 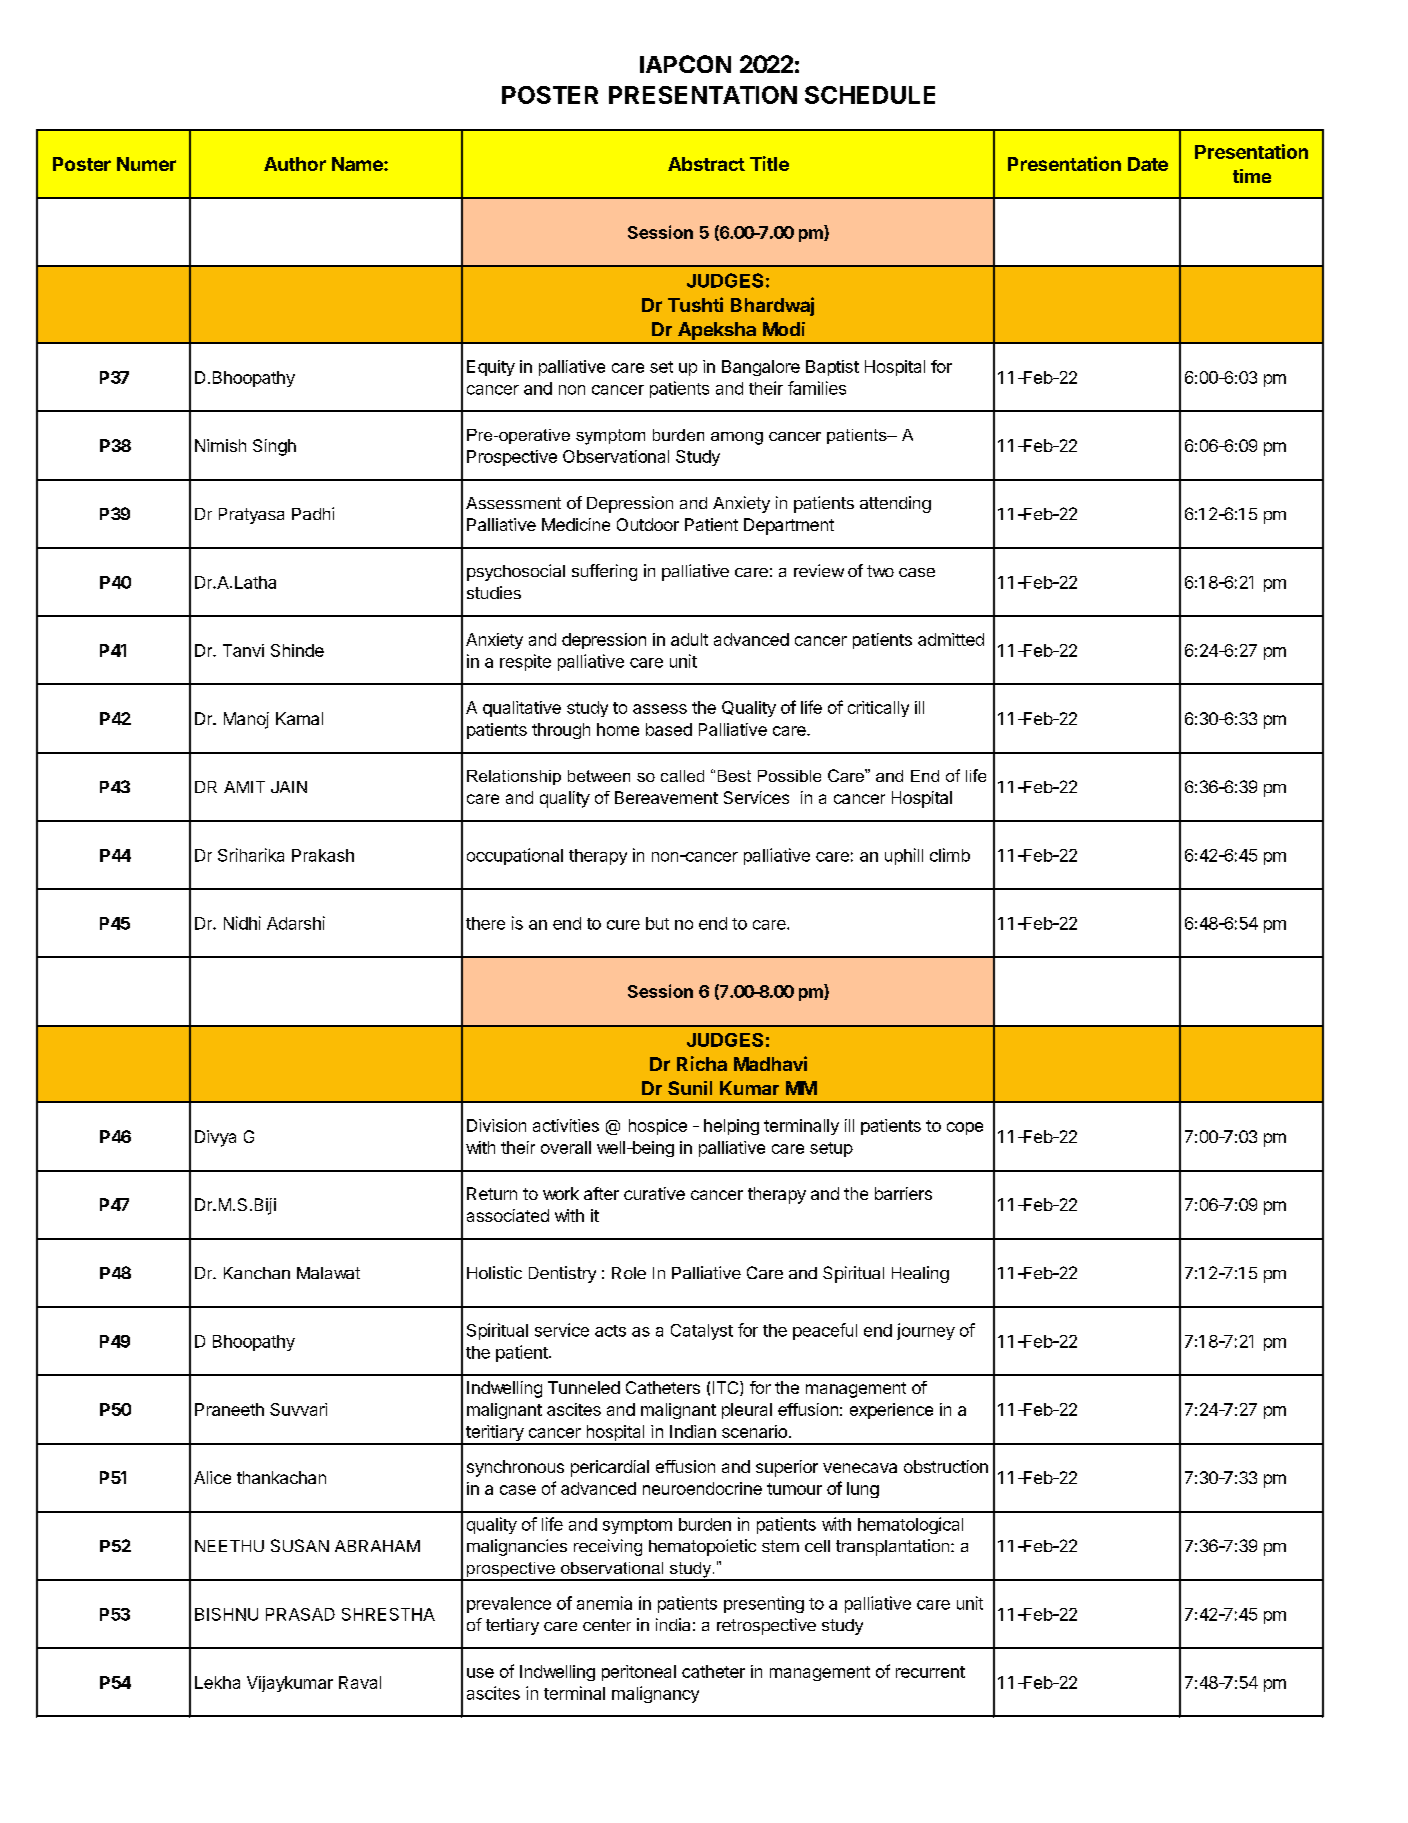 I want to click on adult, so click(x=689, y=639).
